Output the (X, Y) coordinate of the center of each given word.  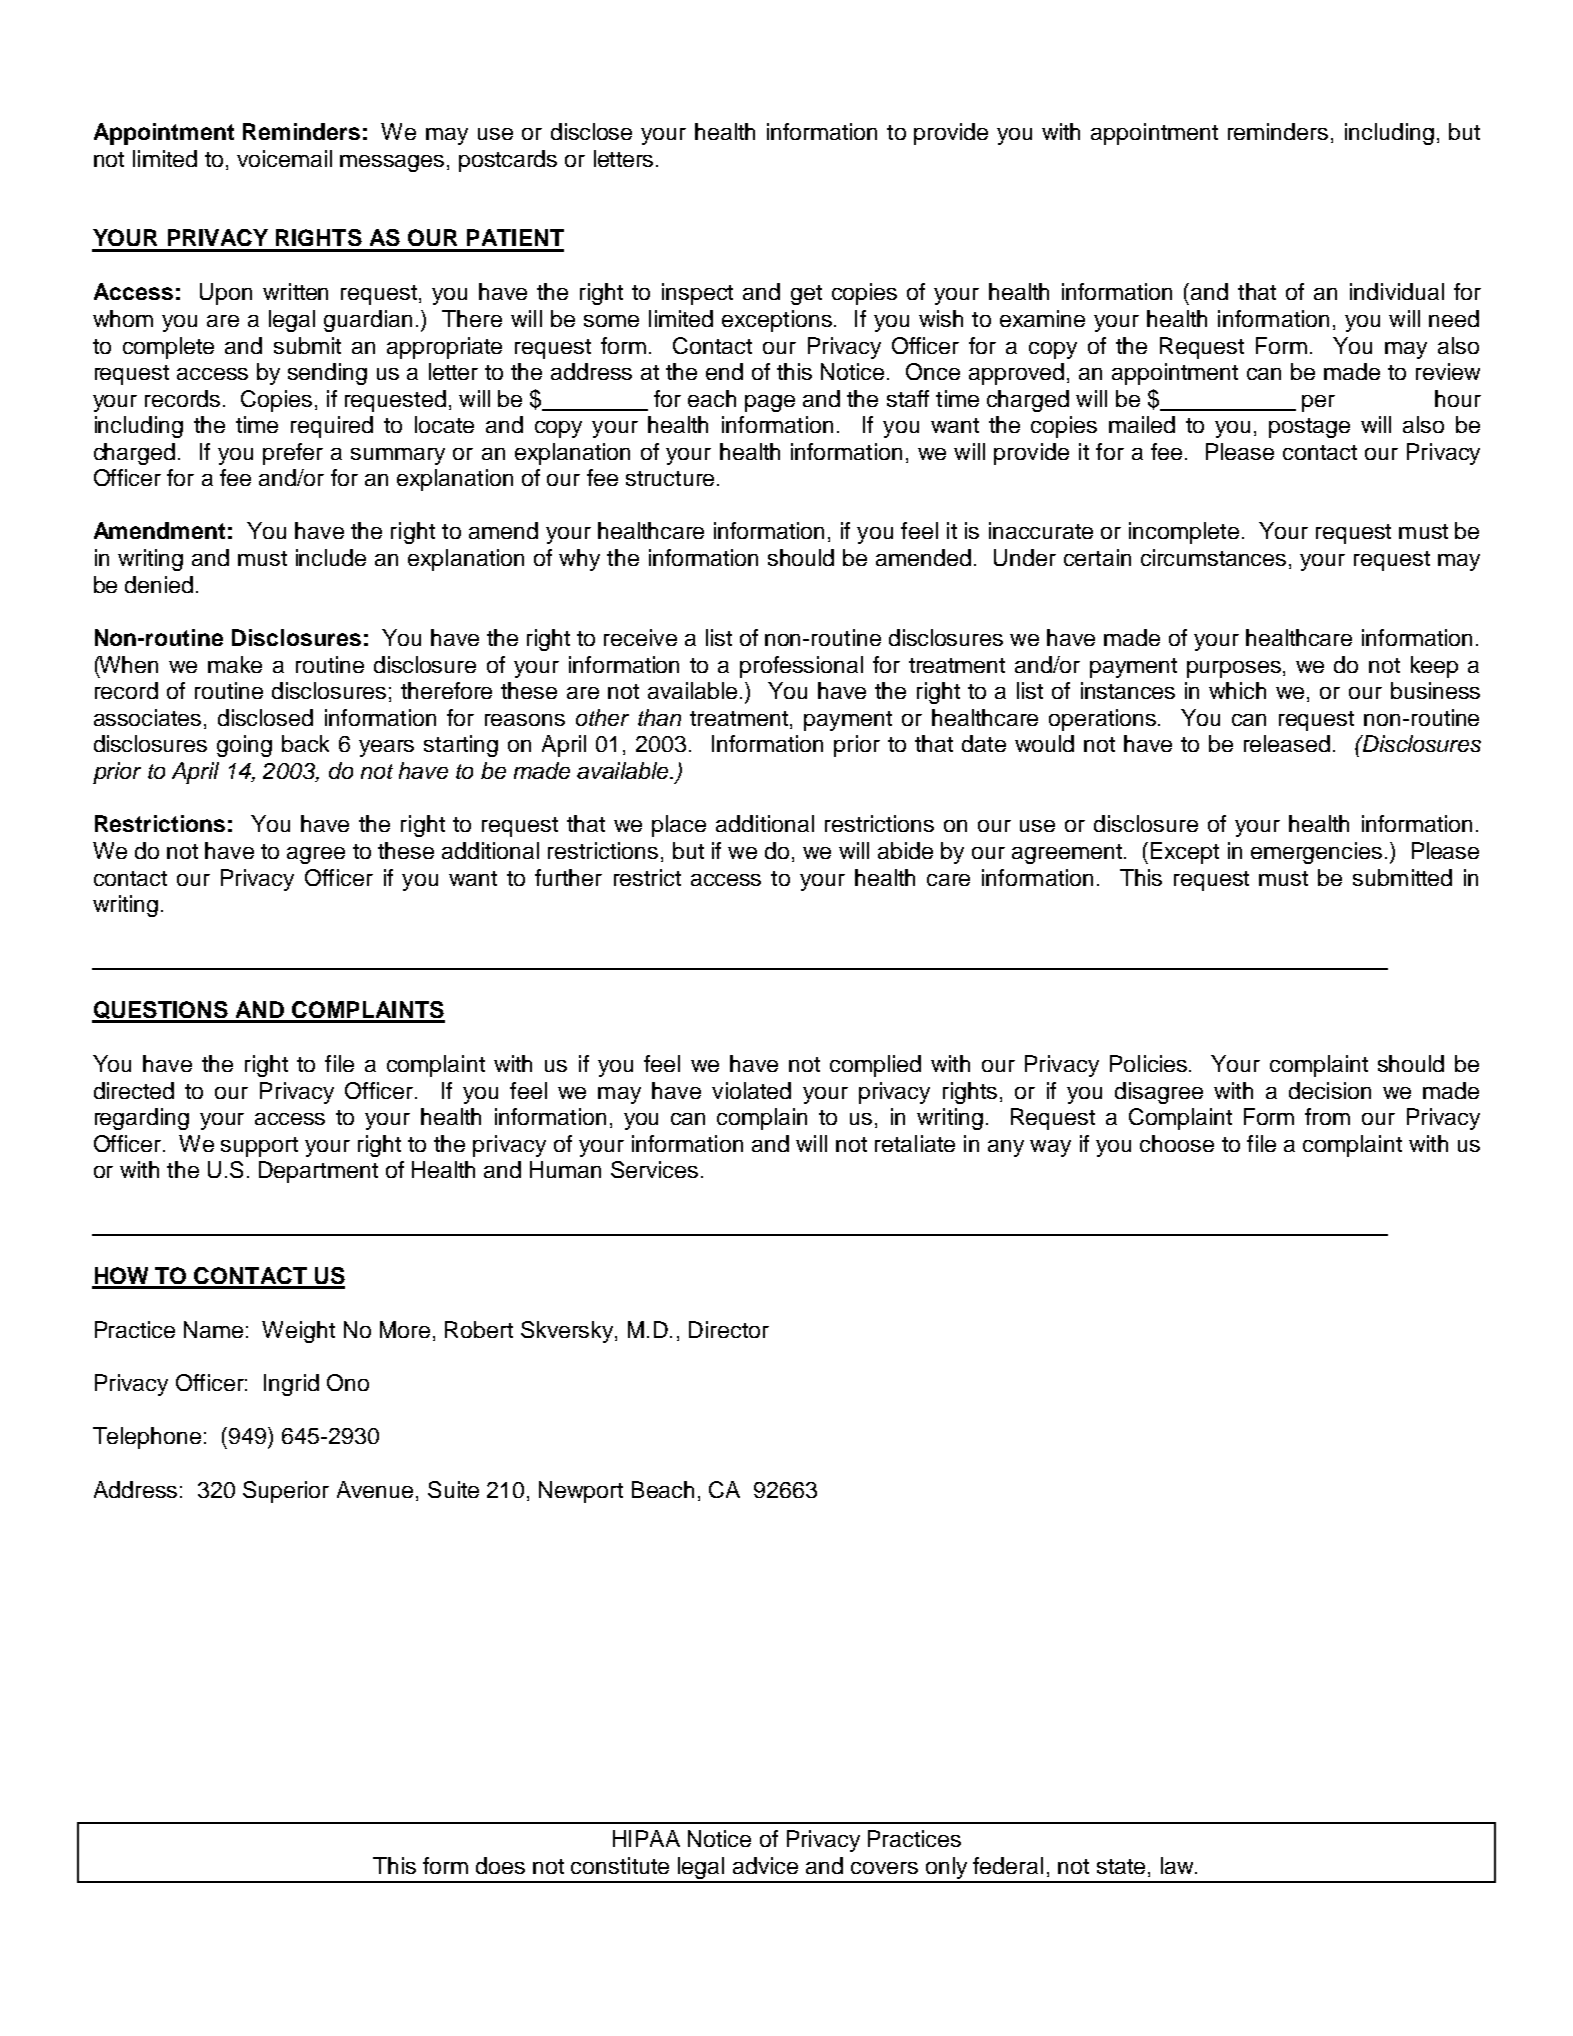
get (806, 295)
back (305, 743)
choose (1177, 1143)
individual (1397, 291)
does (500, 1865)
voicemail (284, 158)
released (1287, 743)
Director (729, 1329)
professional (801, 667)
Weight (298, 1332)
